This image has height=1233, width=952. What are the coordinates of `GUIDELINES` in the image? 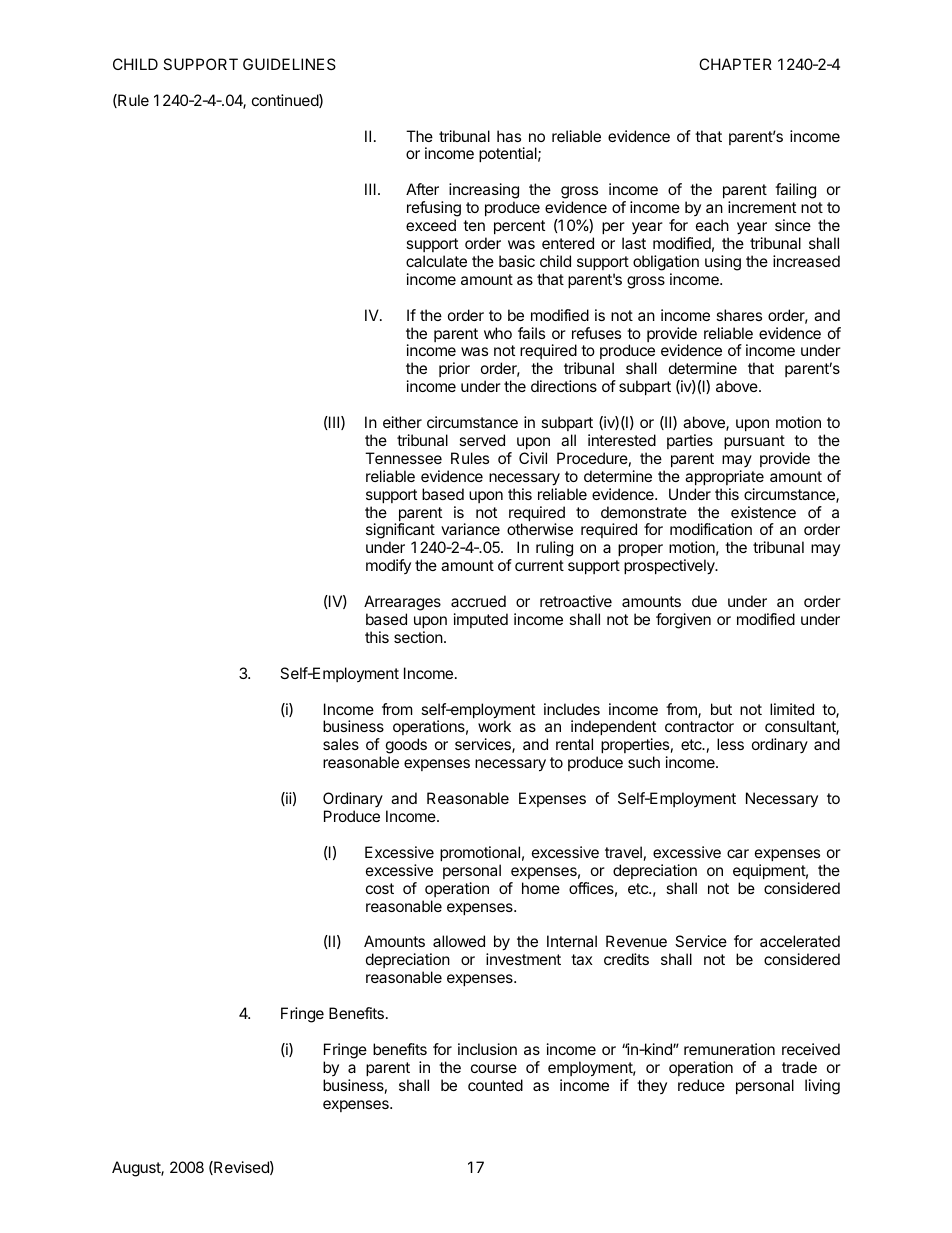 It's located at (289, 64).
